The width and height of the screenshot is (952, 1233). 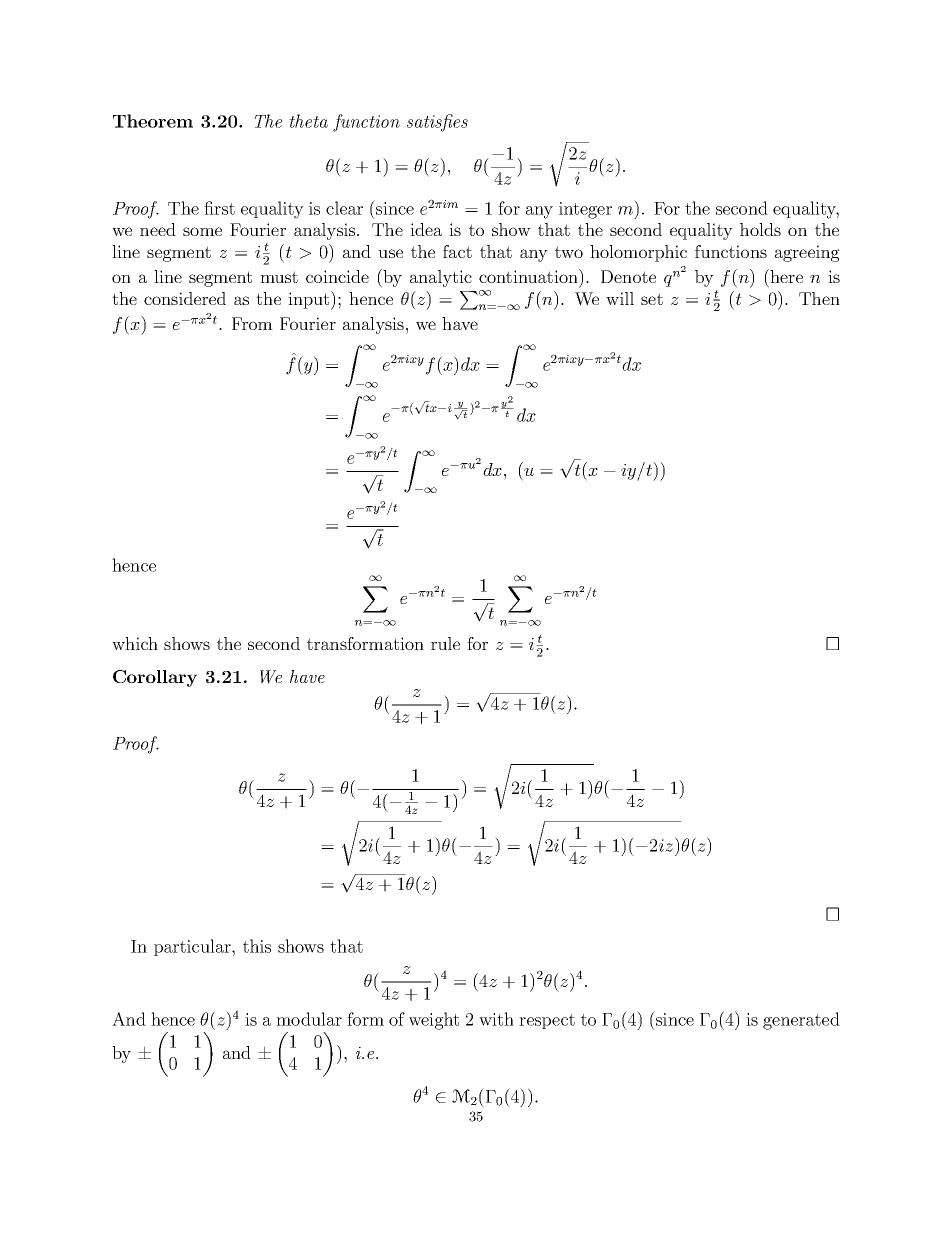 What do you see at coordinates (496, 1019) in the screenshot?
I see `with` at bounding box center [496, 1019].
